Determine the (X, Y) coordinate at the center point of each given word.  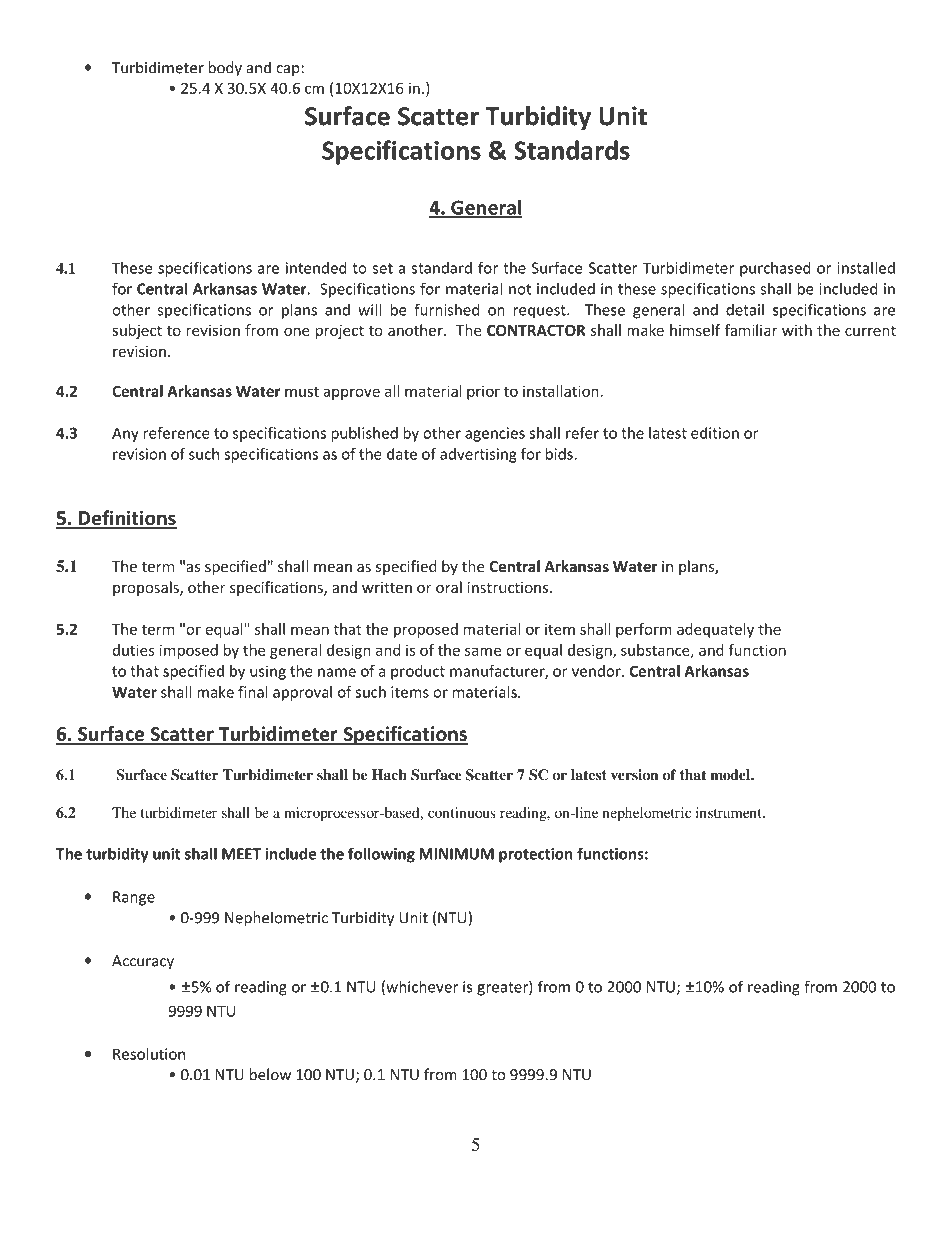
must (302, 391)
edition (715, 433)
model (731, 775)
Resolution (149, 1054)
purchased (775, 269)
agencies (495, 434)
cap (289, 71)
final (253, 692)
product (418, 672)
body (225, 69)
